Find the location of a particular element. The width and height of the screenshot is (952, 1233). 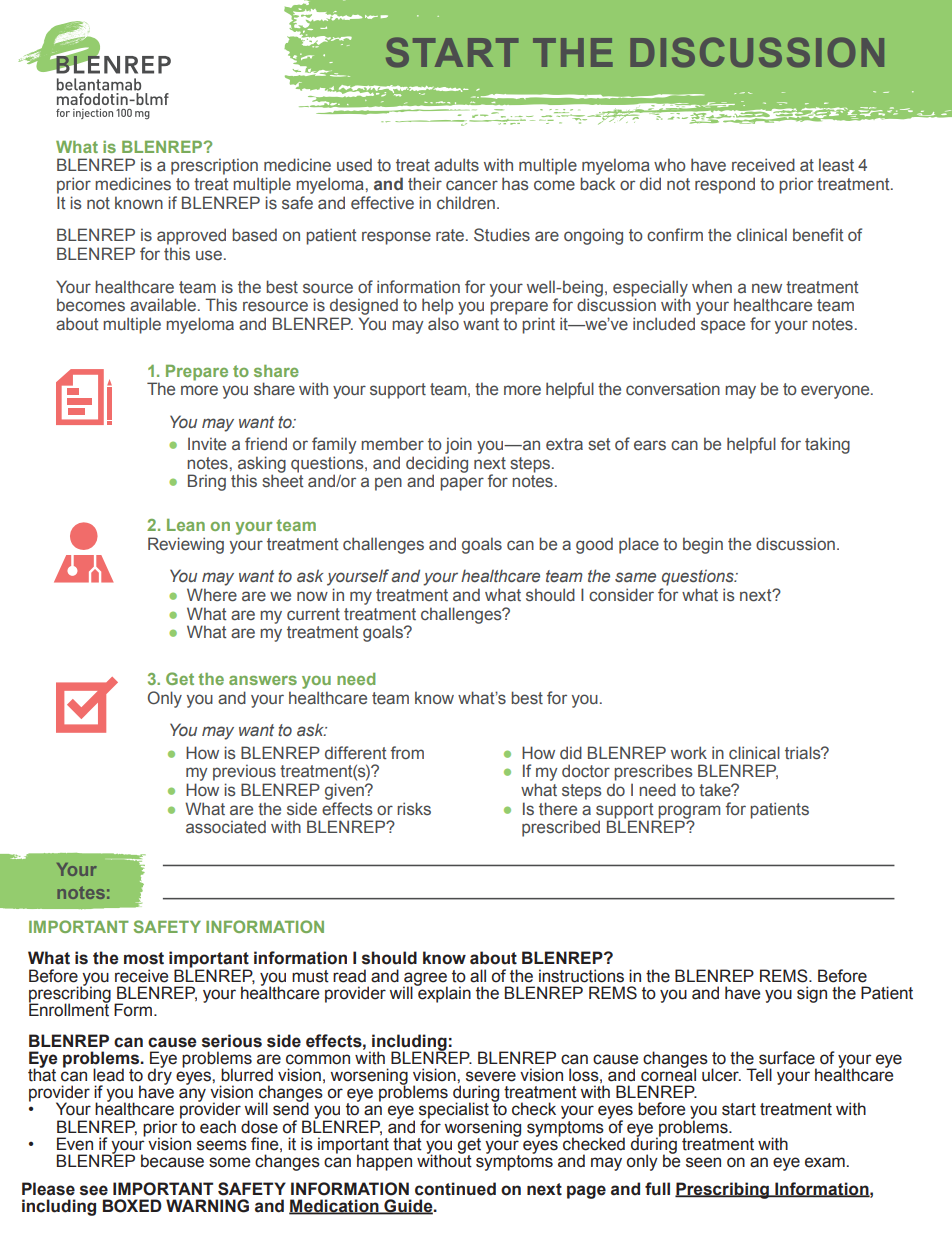

Lean is located at coordinates (186, 525).
